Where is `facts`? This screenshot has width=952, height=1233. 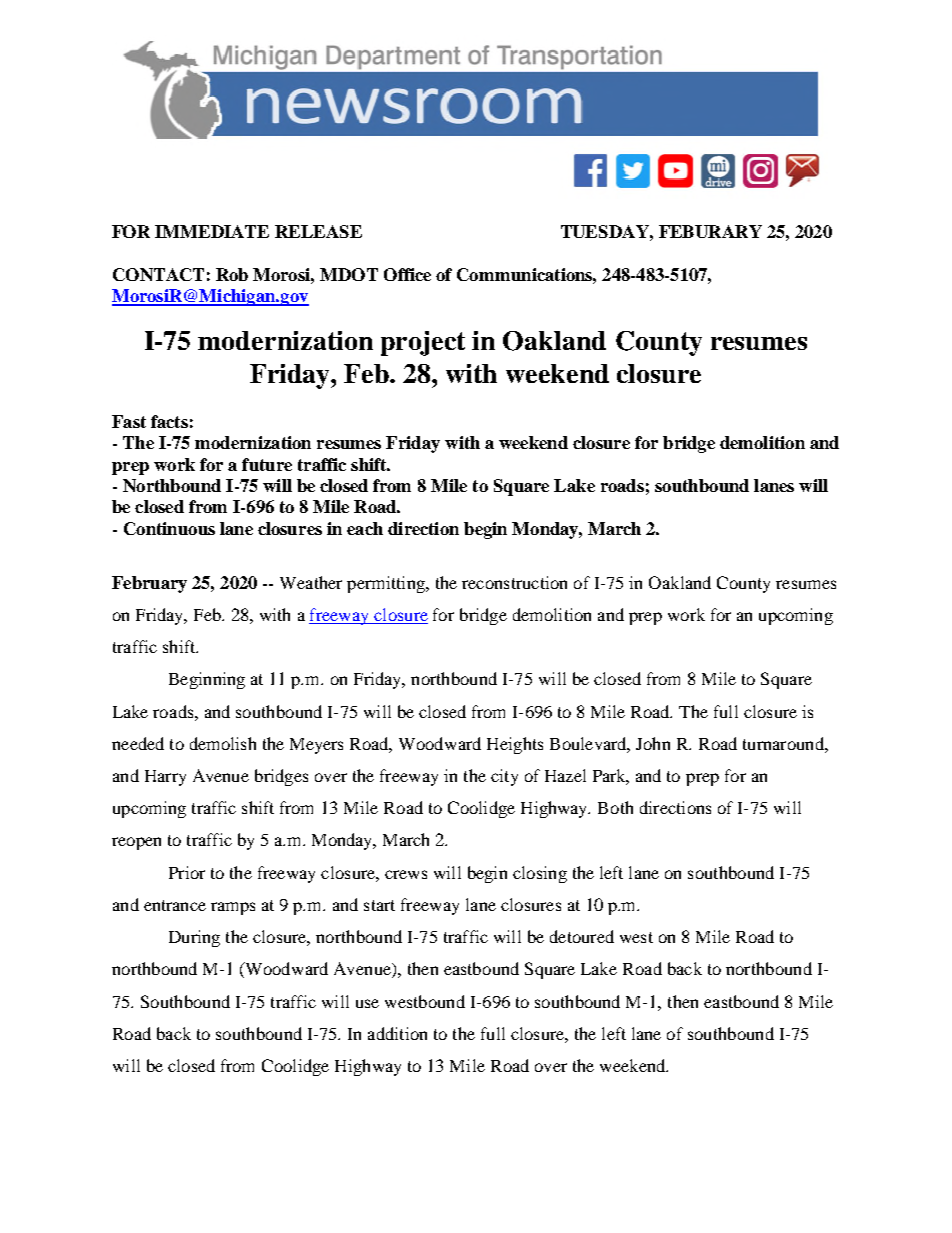
facts is located at coordinates (169, 421).
